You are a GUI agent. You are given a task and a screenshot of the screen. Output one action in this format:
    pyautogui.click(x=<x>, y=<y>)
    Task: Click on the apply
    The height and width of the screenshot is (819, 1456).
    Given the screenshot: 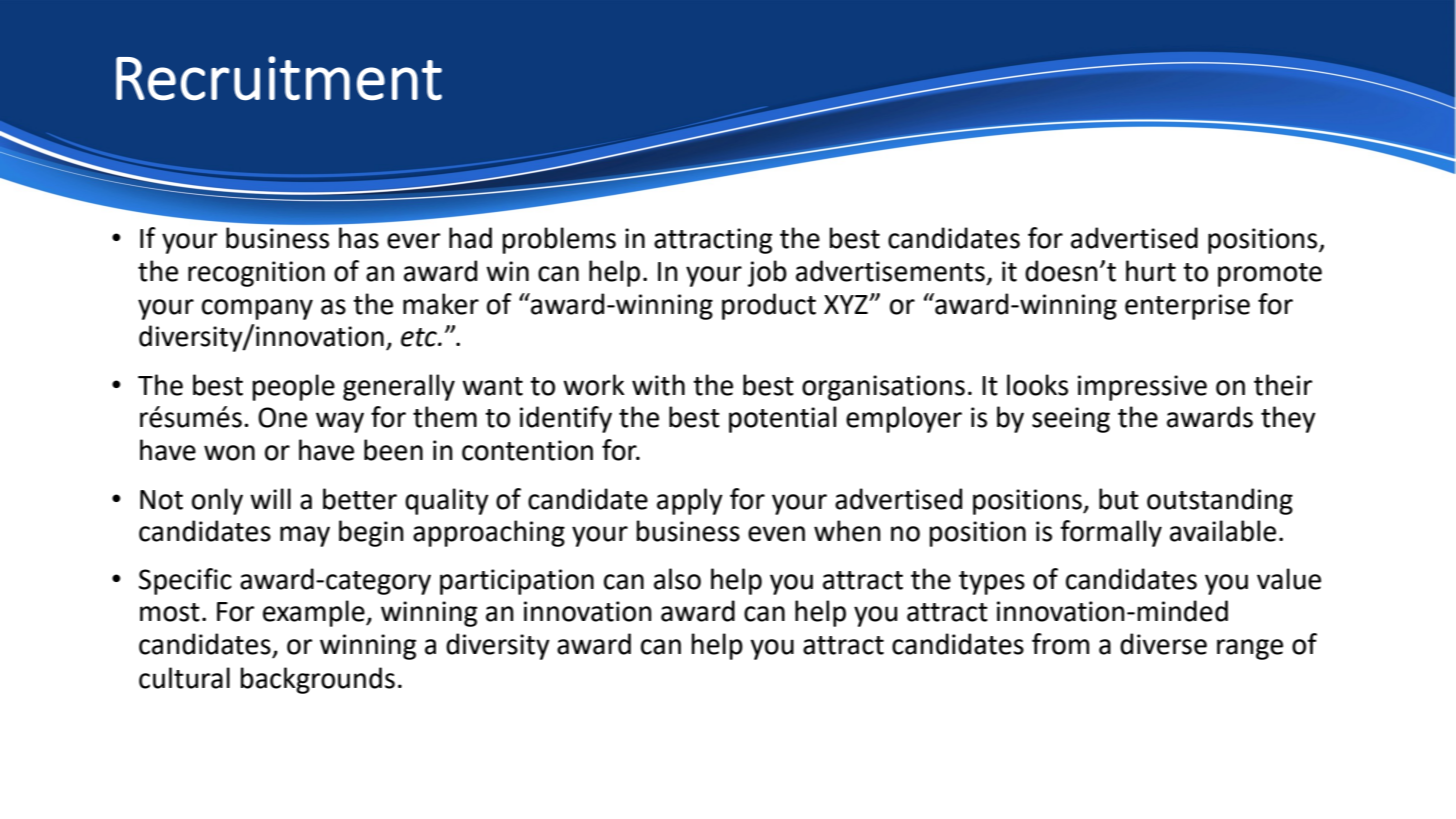 What is the action you would take?
    pyautogui.click(x=690, y=501)
